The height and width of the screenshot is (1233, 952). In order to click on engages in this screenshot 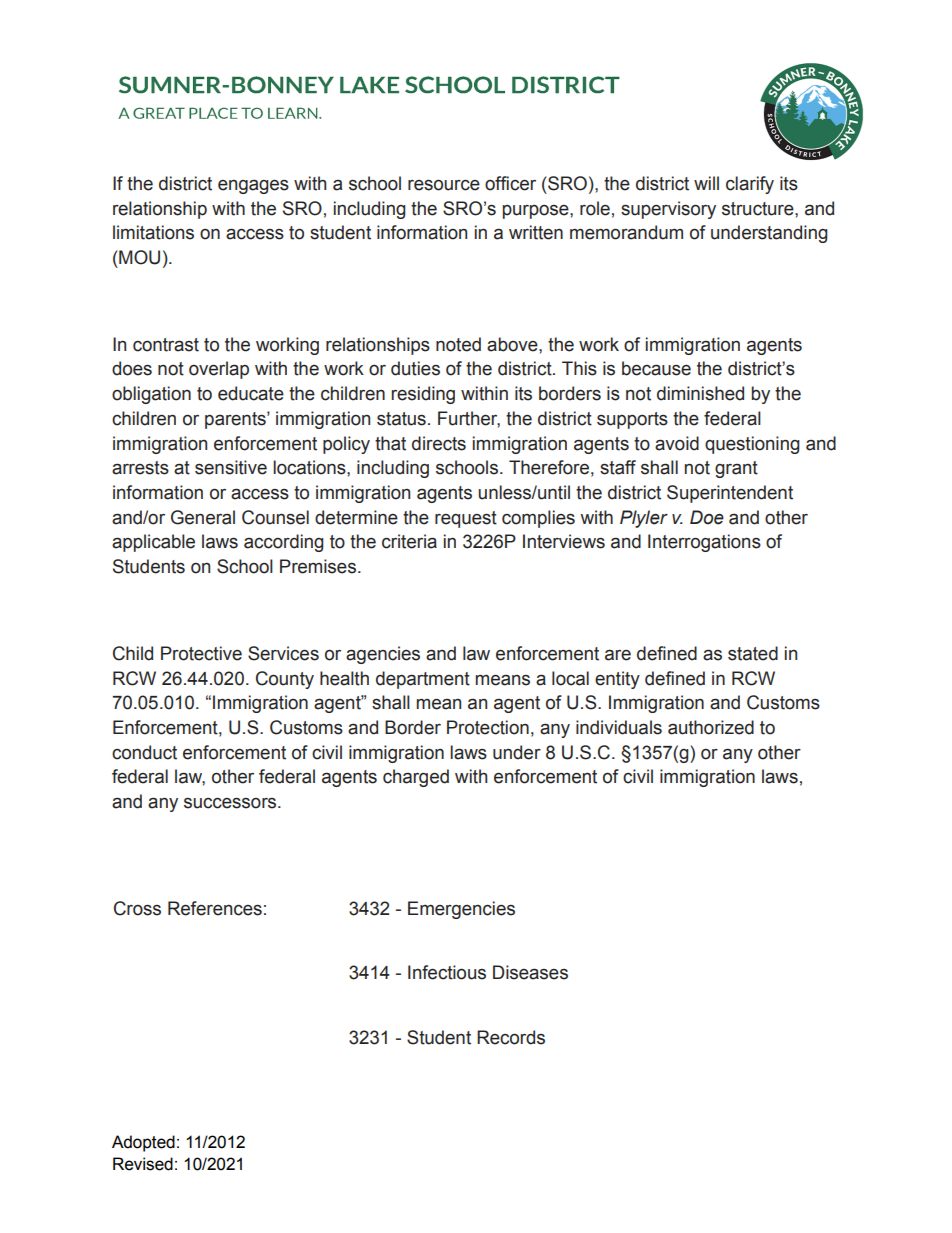, I will do `click(253, 187)`.
